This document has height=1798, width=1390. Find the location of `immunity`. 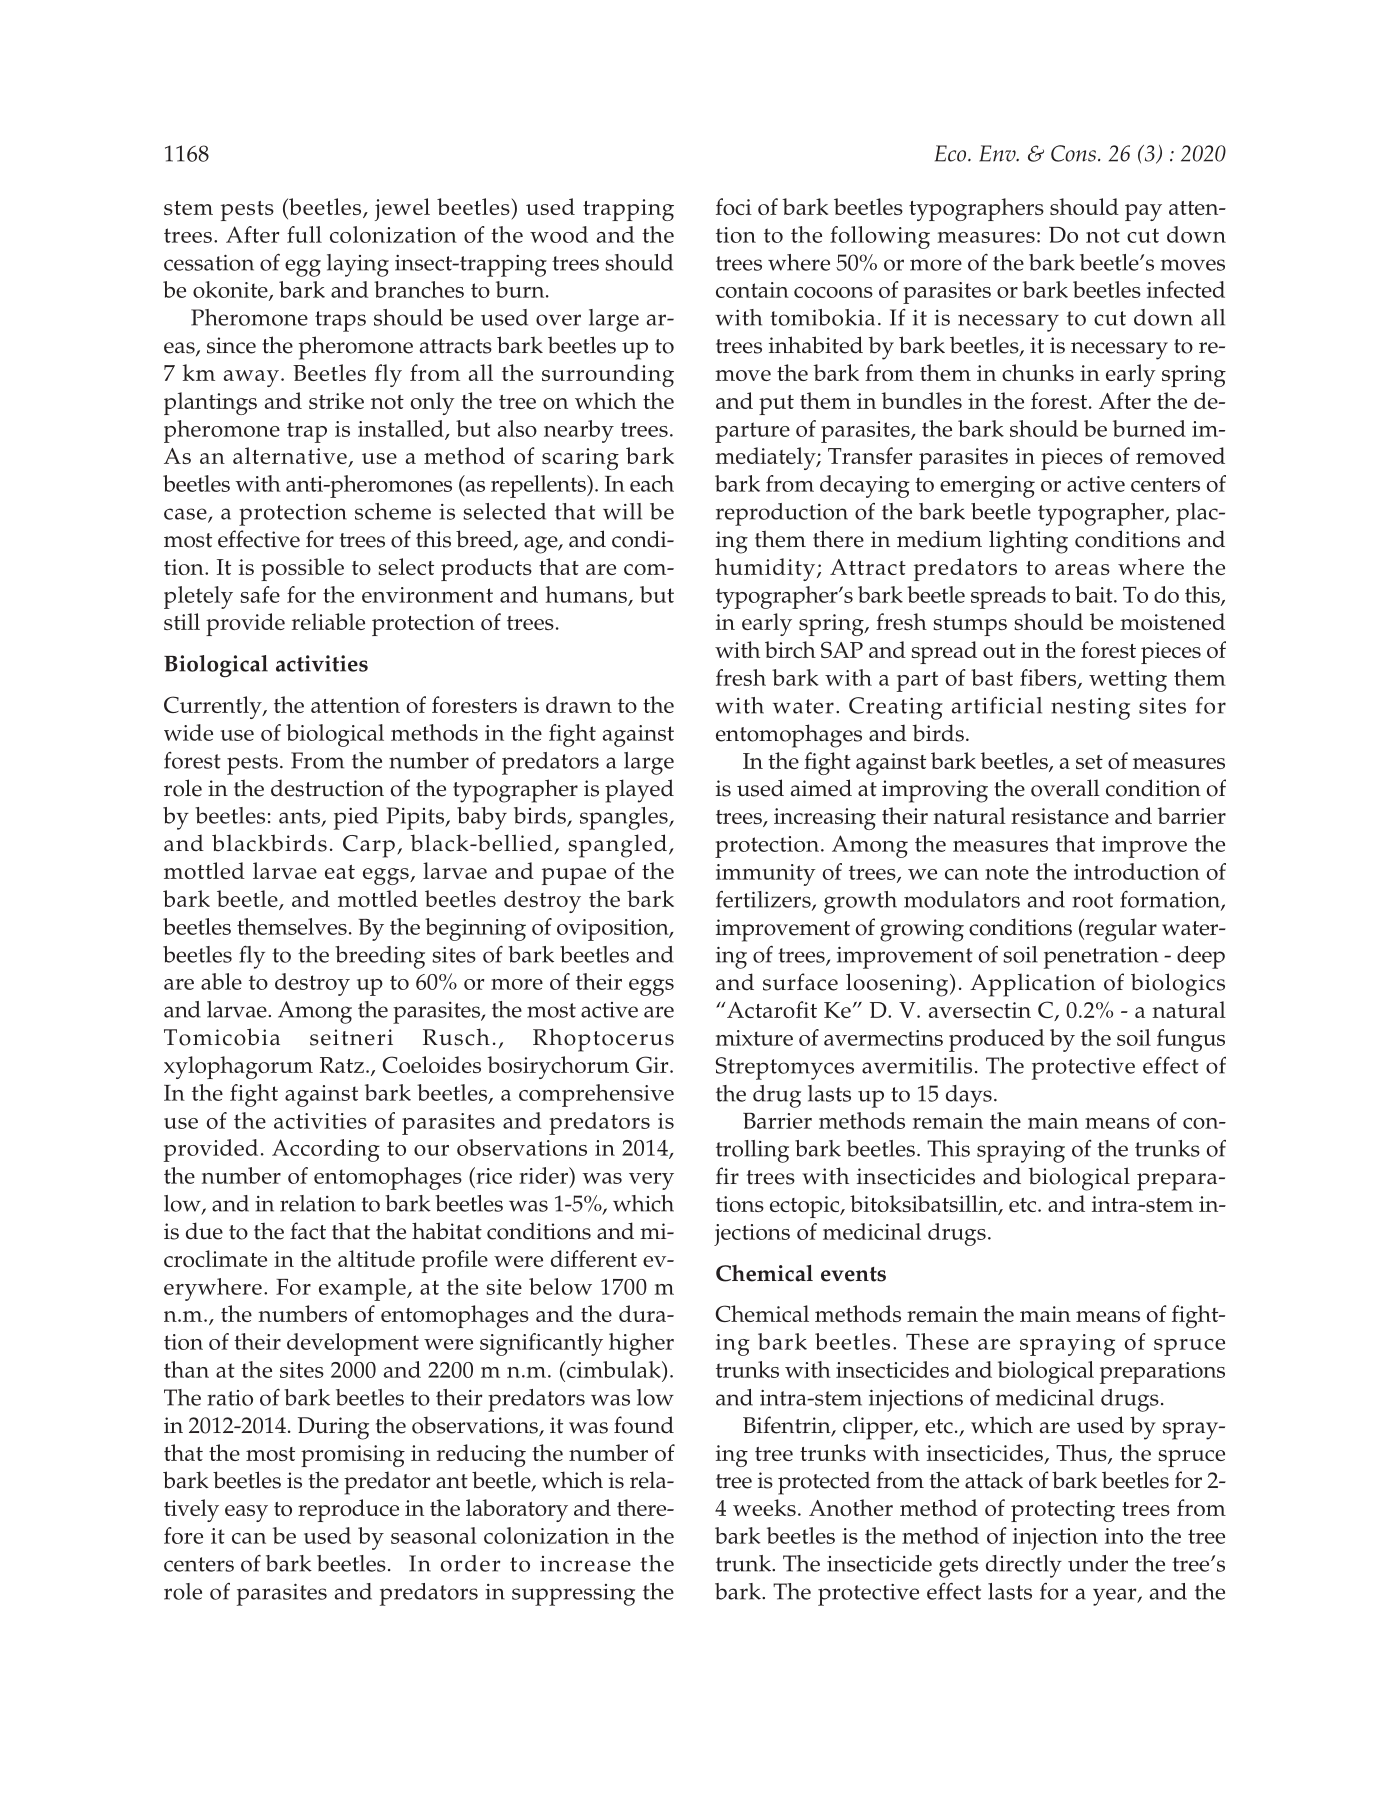

immunity is located at coordinates (766, 875).
